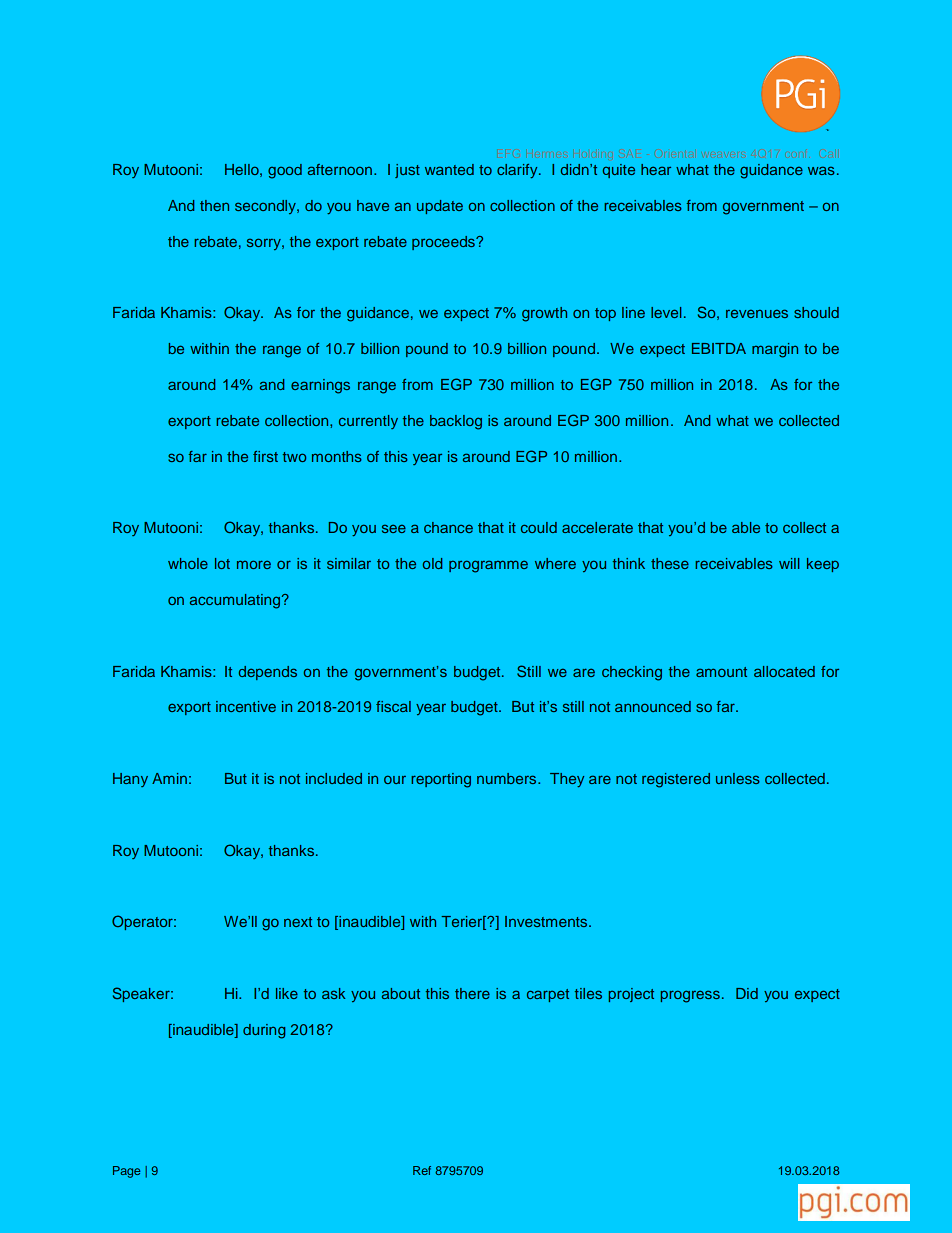 This screenshot has width=952, height=1233. I want to click on backlog, so click(456, 422).
